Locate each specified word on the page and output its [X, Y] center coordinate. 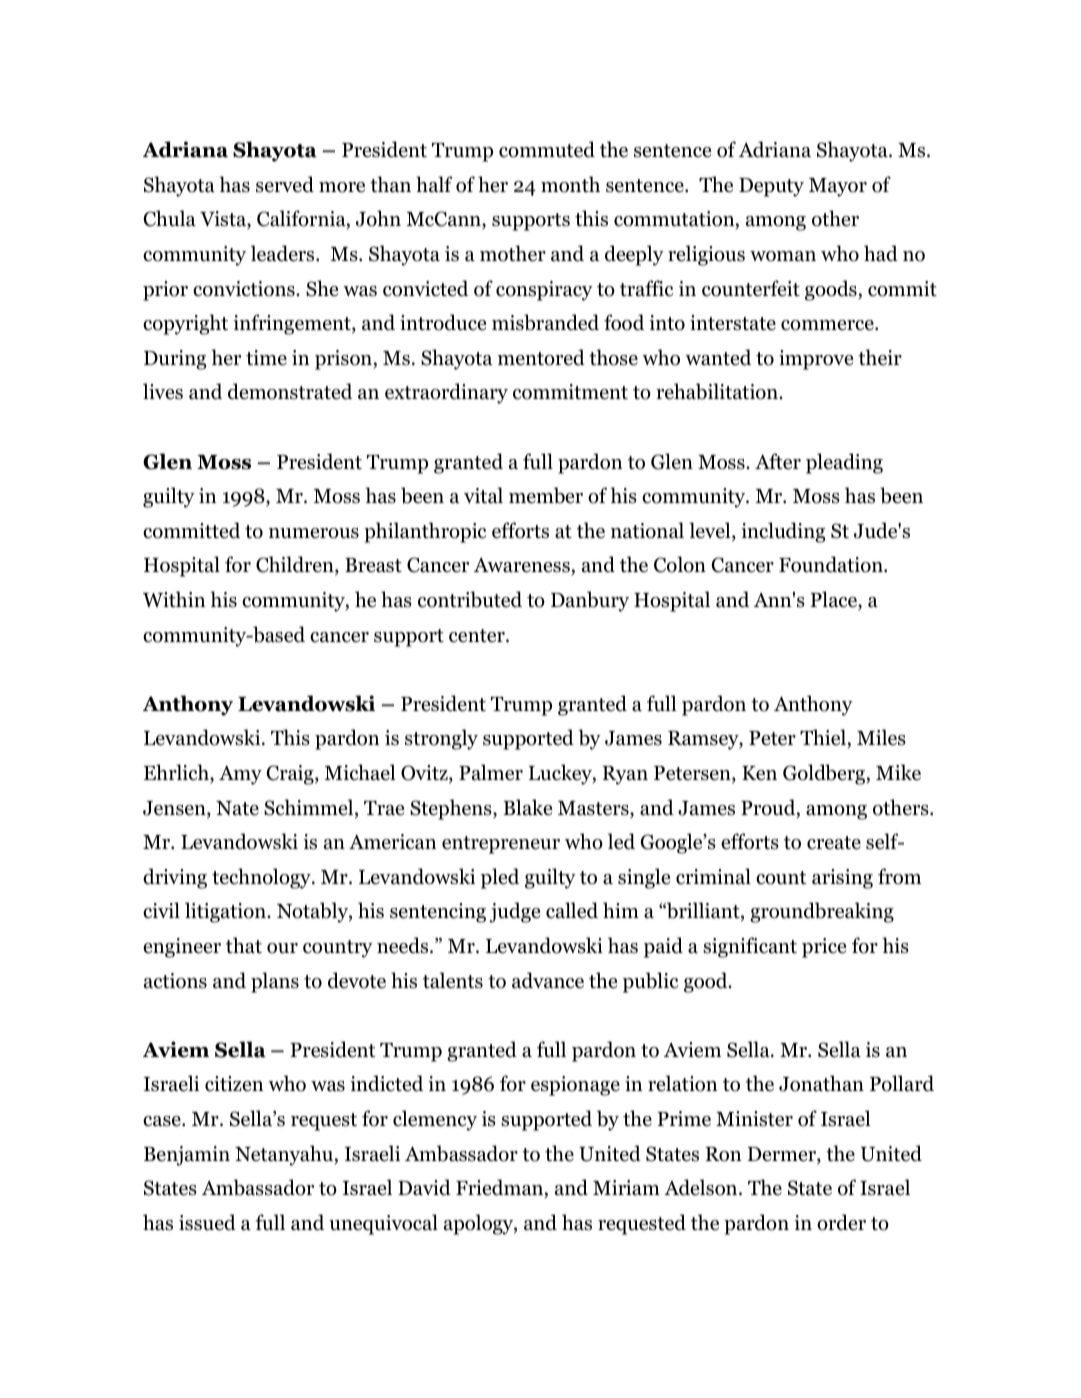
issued [207, 1222]
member [546, 495]
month [570, 184]
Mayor [838, 187]
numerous [314, 533]
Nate [237, 808]
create [834, 843]
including [783, 532]
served [285, 184]
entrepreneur [501, 845]
